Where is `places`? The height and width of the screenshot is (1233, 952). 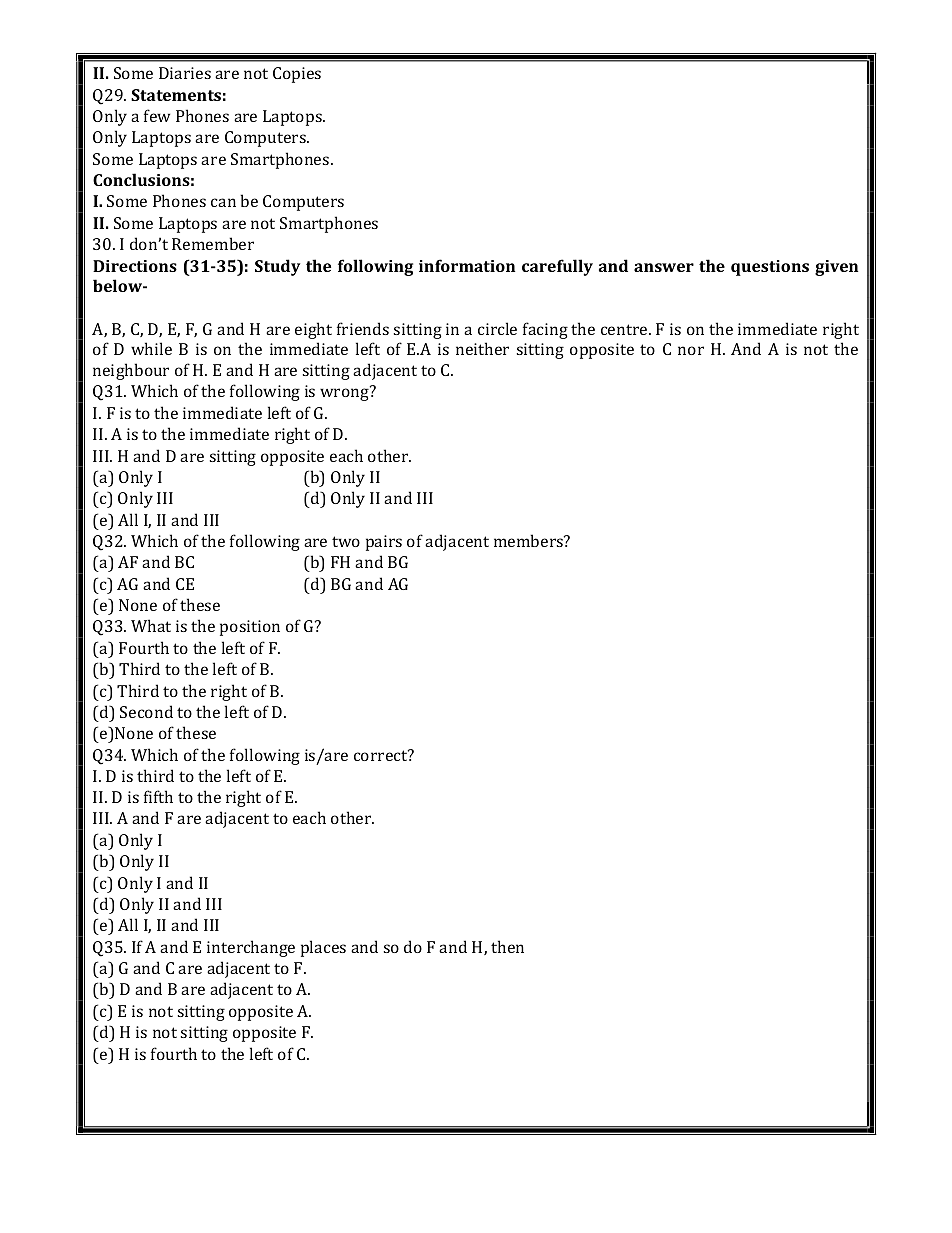 places is located at coordinates (323, 948).
